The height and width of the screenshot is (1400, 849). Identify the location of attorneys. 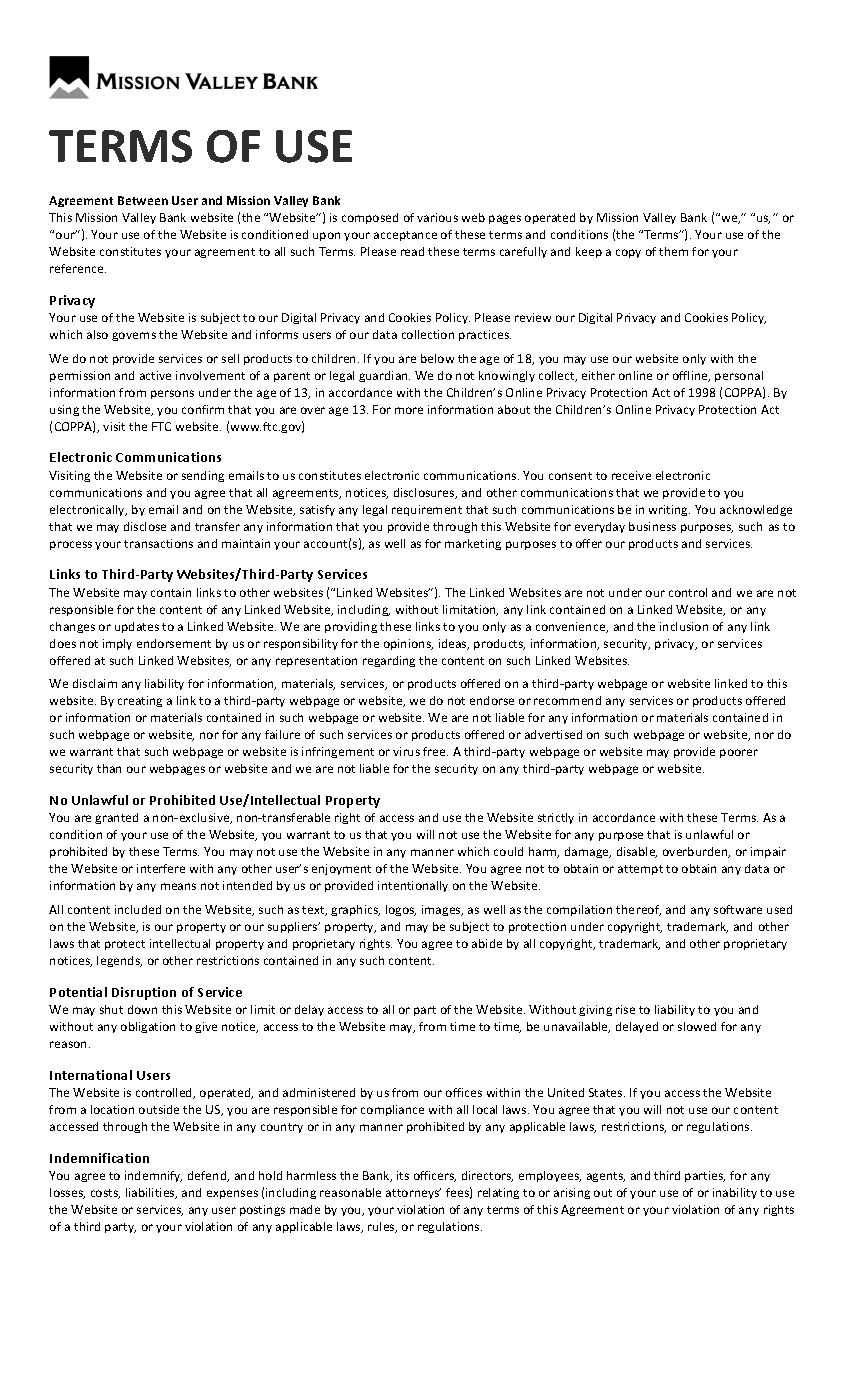
(413, 1193).
